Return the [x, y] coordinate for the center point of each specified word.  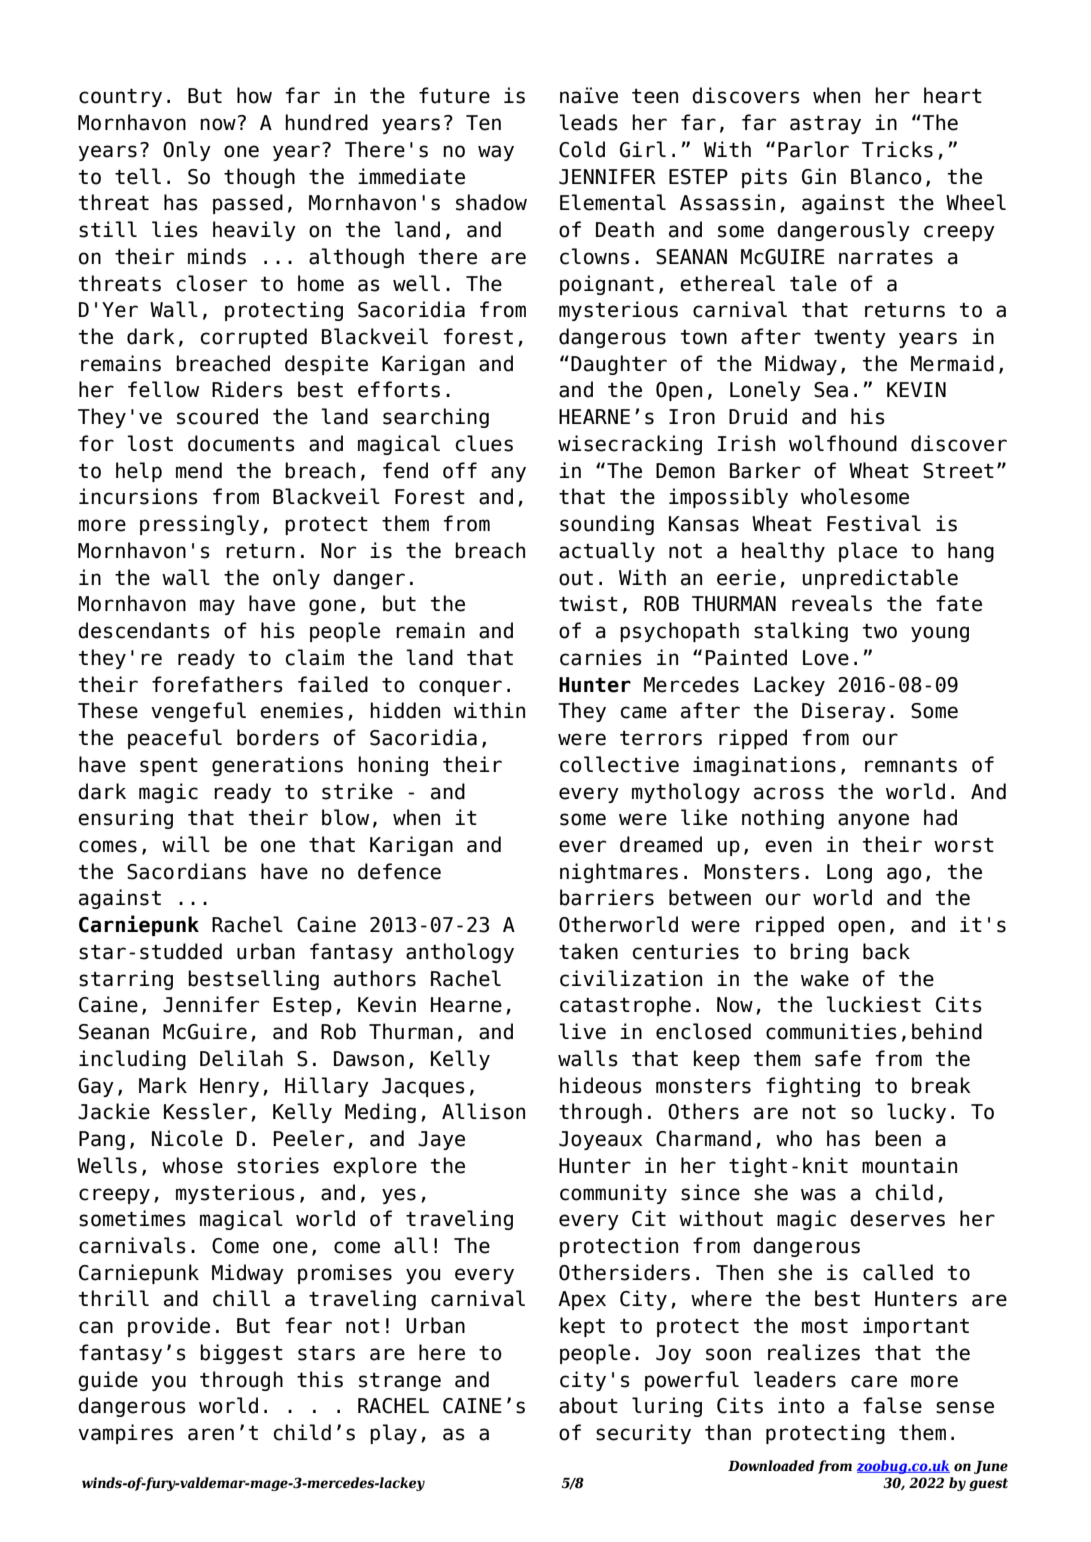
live [582, 1031]
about [588, 1405]
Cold [582, 149]
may [217, 607]
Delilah [241, 1058]
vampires [125, 1434]
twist [588, 603]
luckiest [873, 1004]
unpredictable [880, 579]
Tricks [897, 149]
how [254, 95]
